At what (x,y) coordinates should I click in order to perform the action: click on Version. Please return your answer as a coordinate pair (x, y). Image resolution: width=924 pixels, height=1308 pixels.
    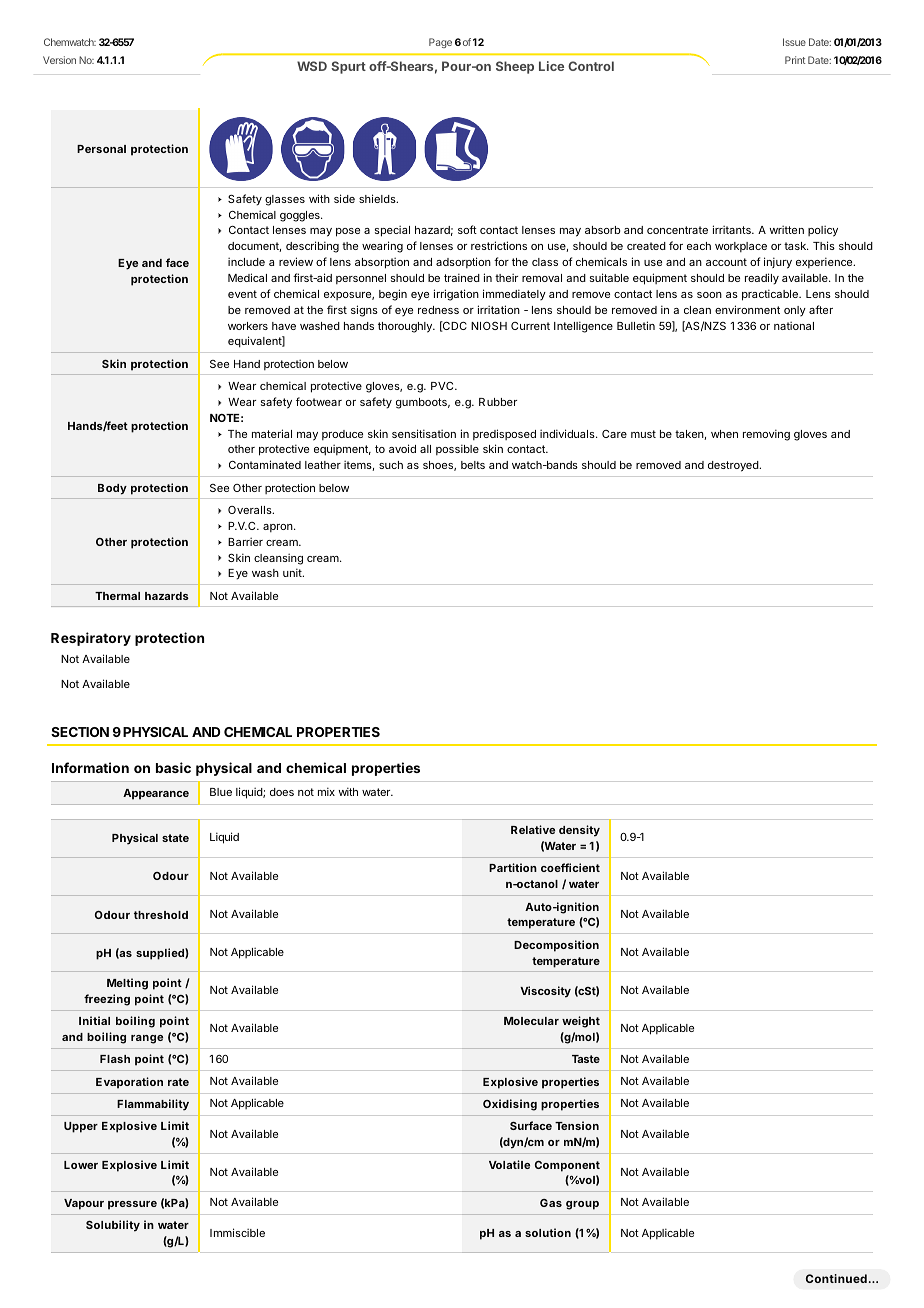
    Looking at the image, I should click on (59, 60).
